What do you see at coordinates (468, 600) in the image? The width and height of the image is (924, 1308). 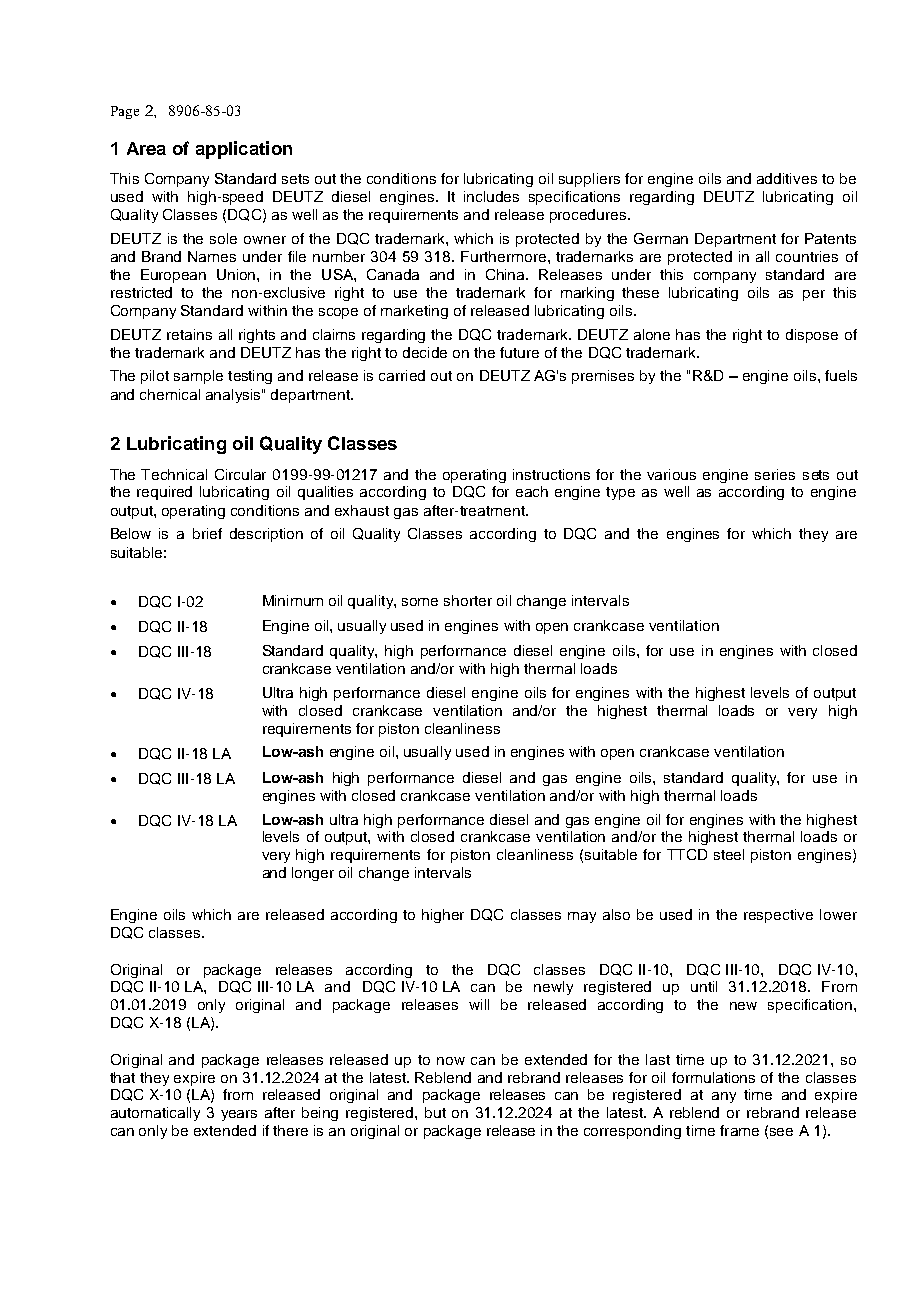 I see `shorter` at bounding box center [468, 600].
